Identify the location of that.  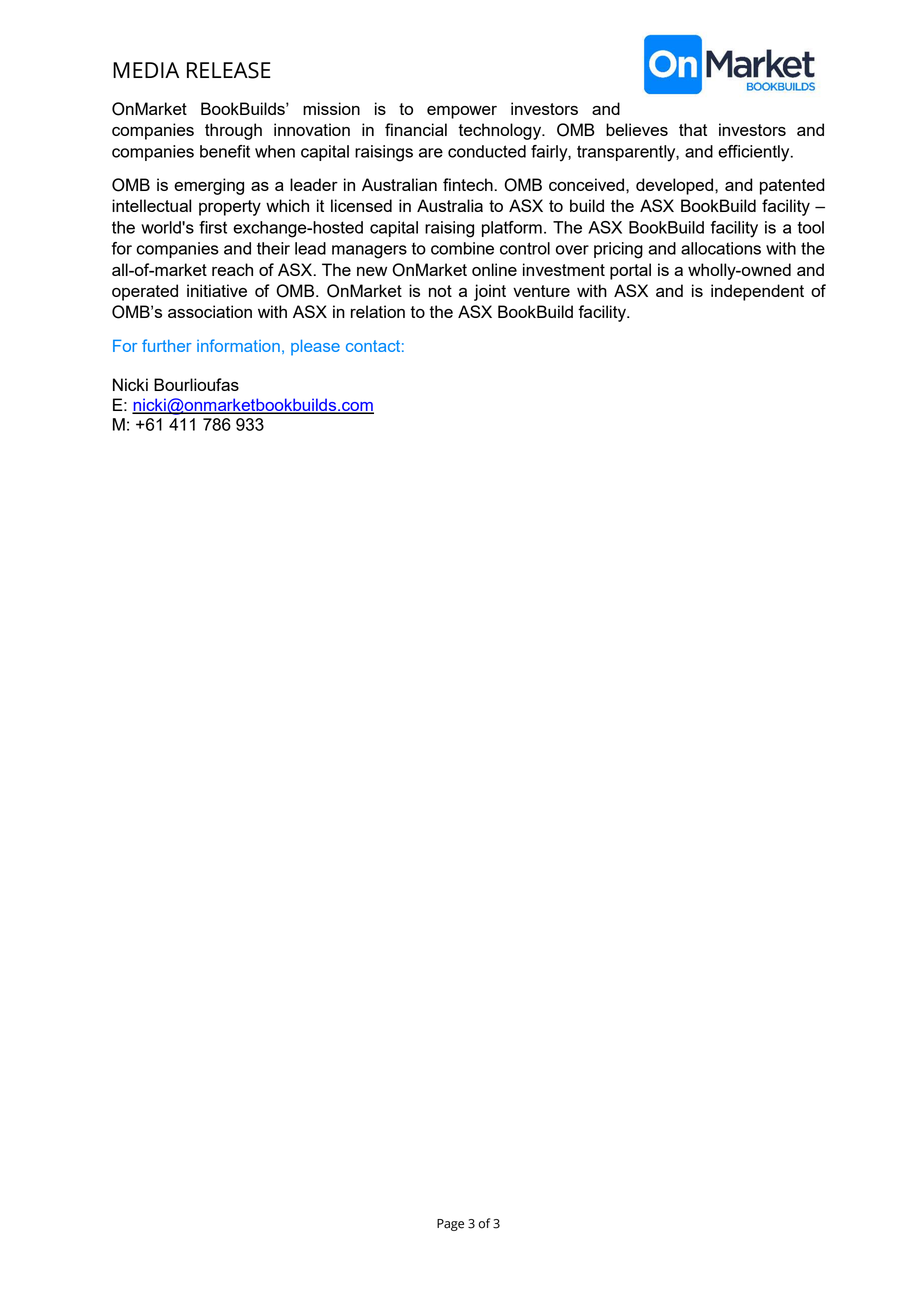
(693, 129).
